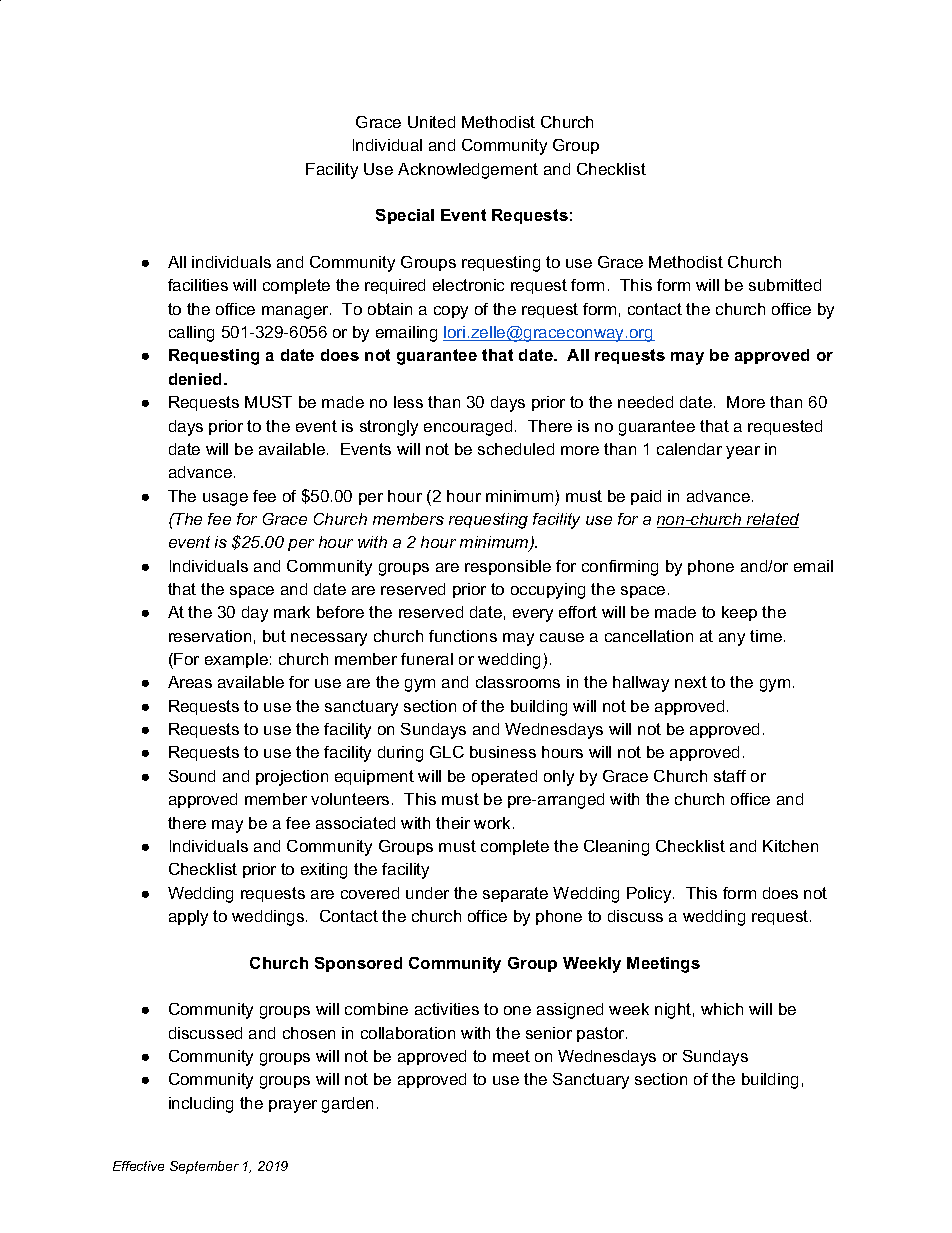 This image has height=1233, width=952. What do you see at coordinates (785, 285) in the image?
I see `submitted` at bounding box center [785, 285].
